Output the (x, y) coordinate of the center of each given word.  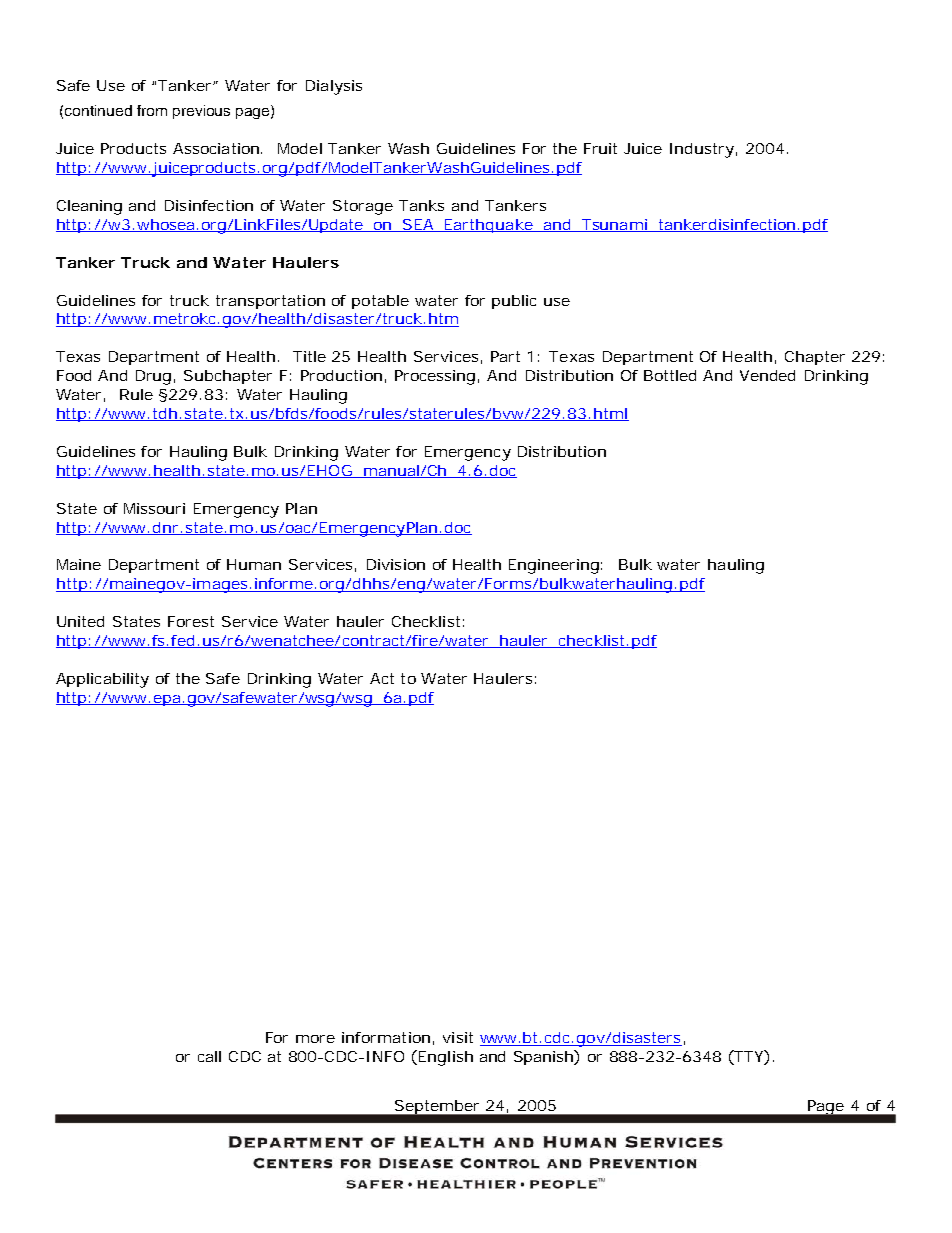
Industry (703, 150)
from (152, 110)
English (446, 1058)
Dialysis (334, 87)
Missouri (154, 508)
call (209, 1056)
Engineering (555, 566)
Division (396, 564)
